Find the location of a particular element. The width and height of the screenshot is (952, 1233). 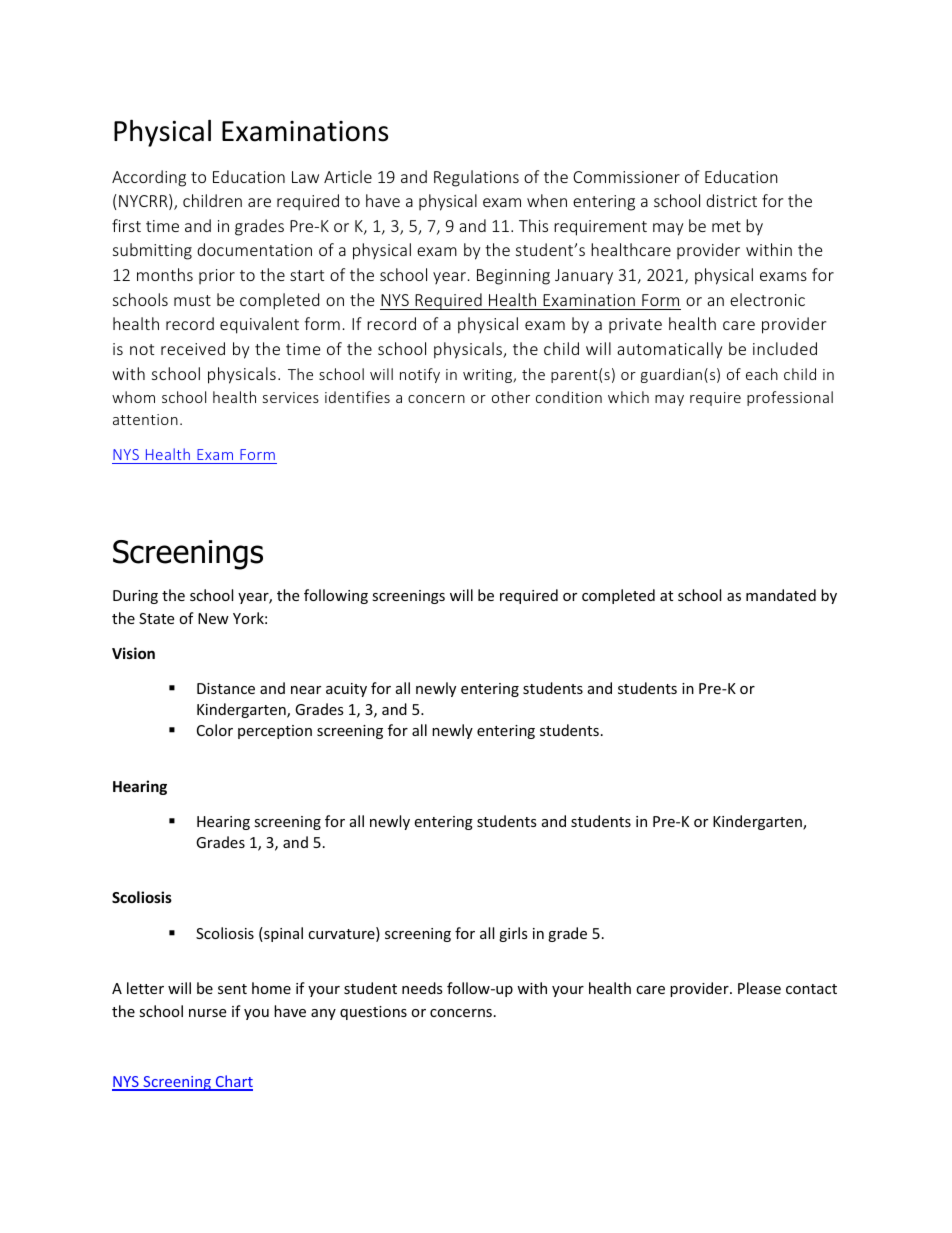

professional is located at coordinates (790, 398).
